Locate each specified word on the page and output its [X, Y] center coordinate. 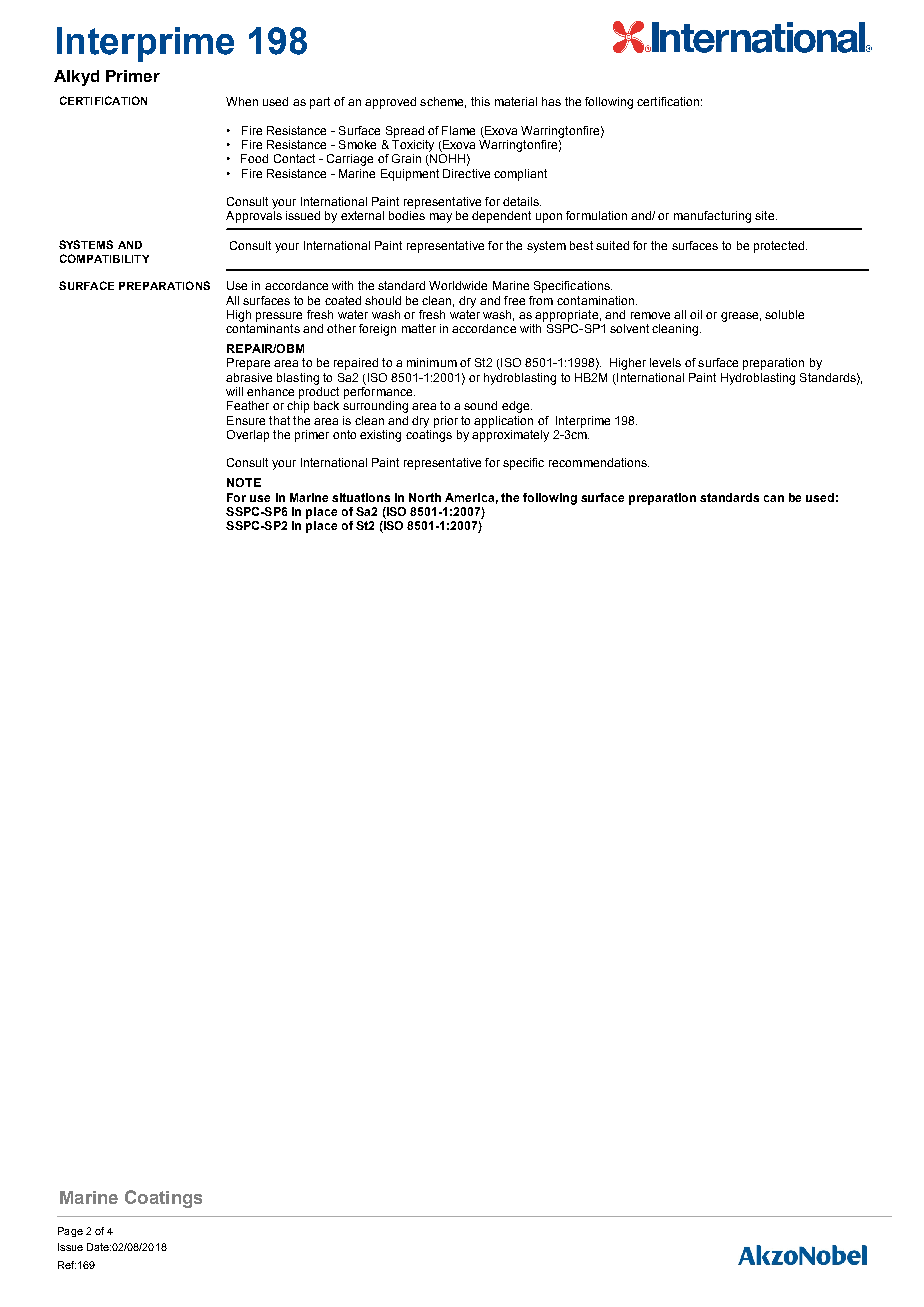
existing [380, 436]
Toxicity [413, 146]
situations [361, 497]
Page [70, 1232]
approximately [510, 436]
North [425, 497]
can [774, 498]
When [242, 101]
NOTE [244, 482]
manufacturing [712, 217]
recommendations [599, 462]
